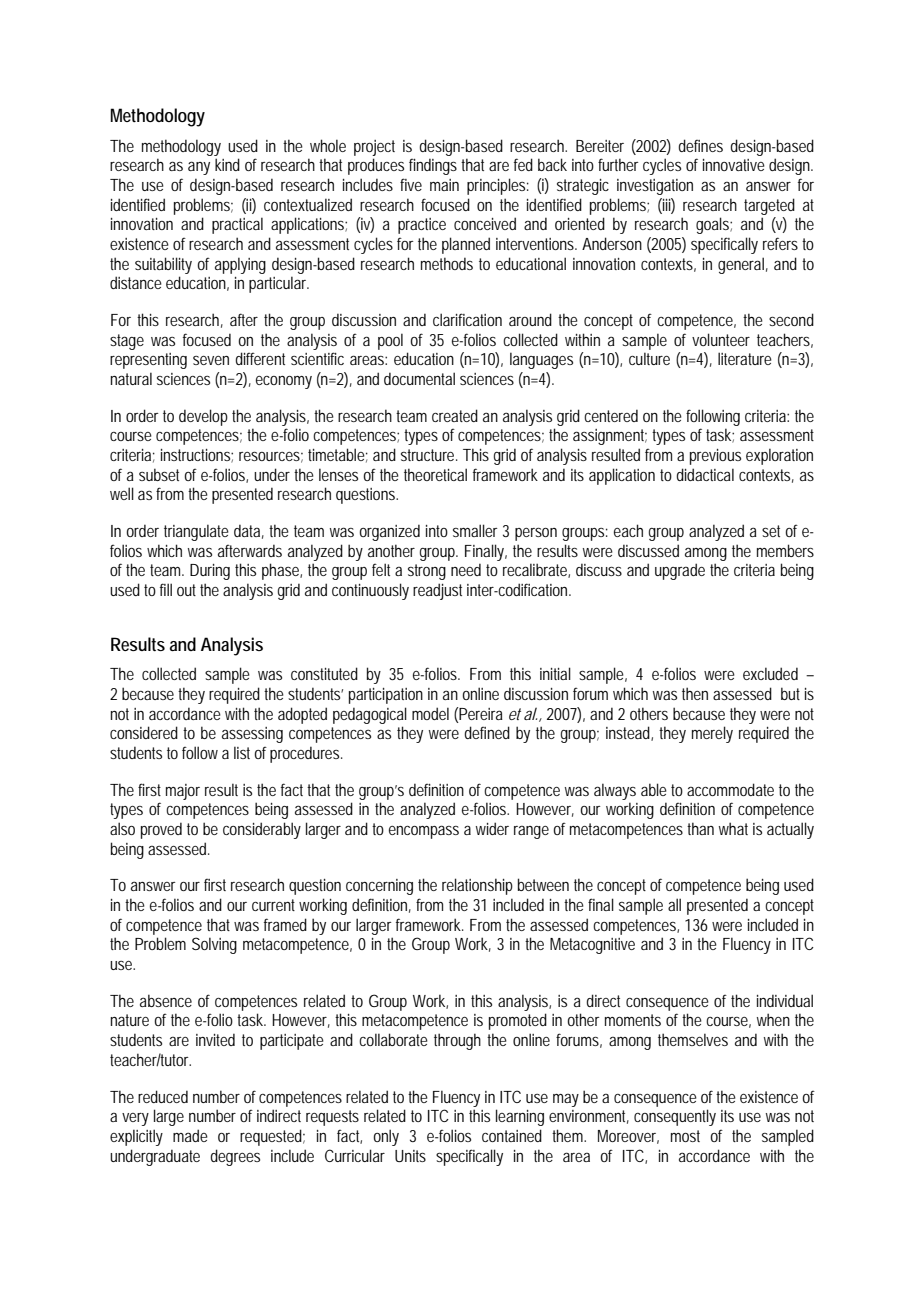  What do you see at coordinates (734, 165) in the screenshot?
I see `innovative` at bounding box center [734, 165].
